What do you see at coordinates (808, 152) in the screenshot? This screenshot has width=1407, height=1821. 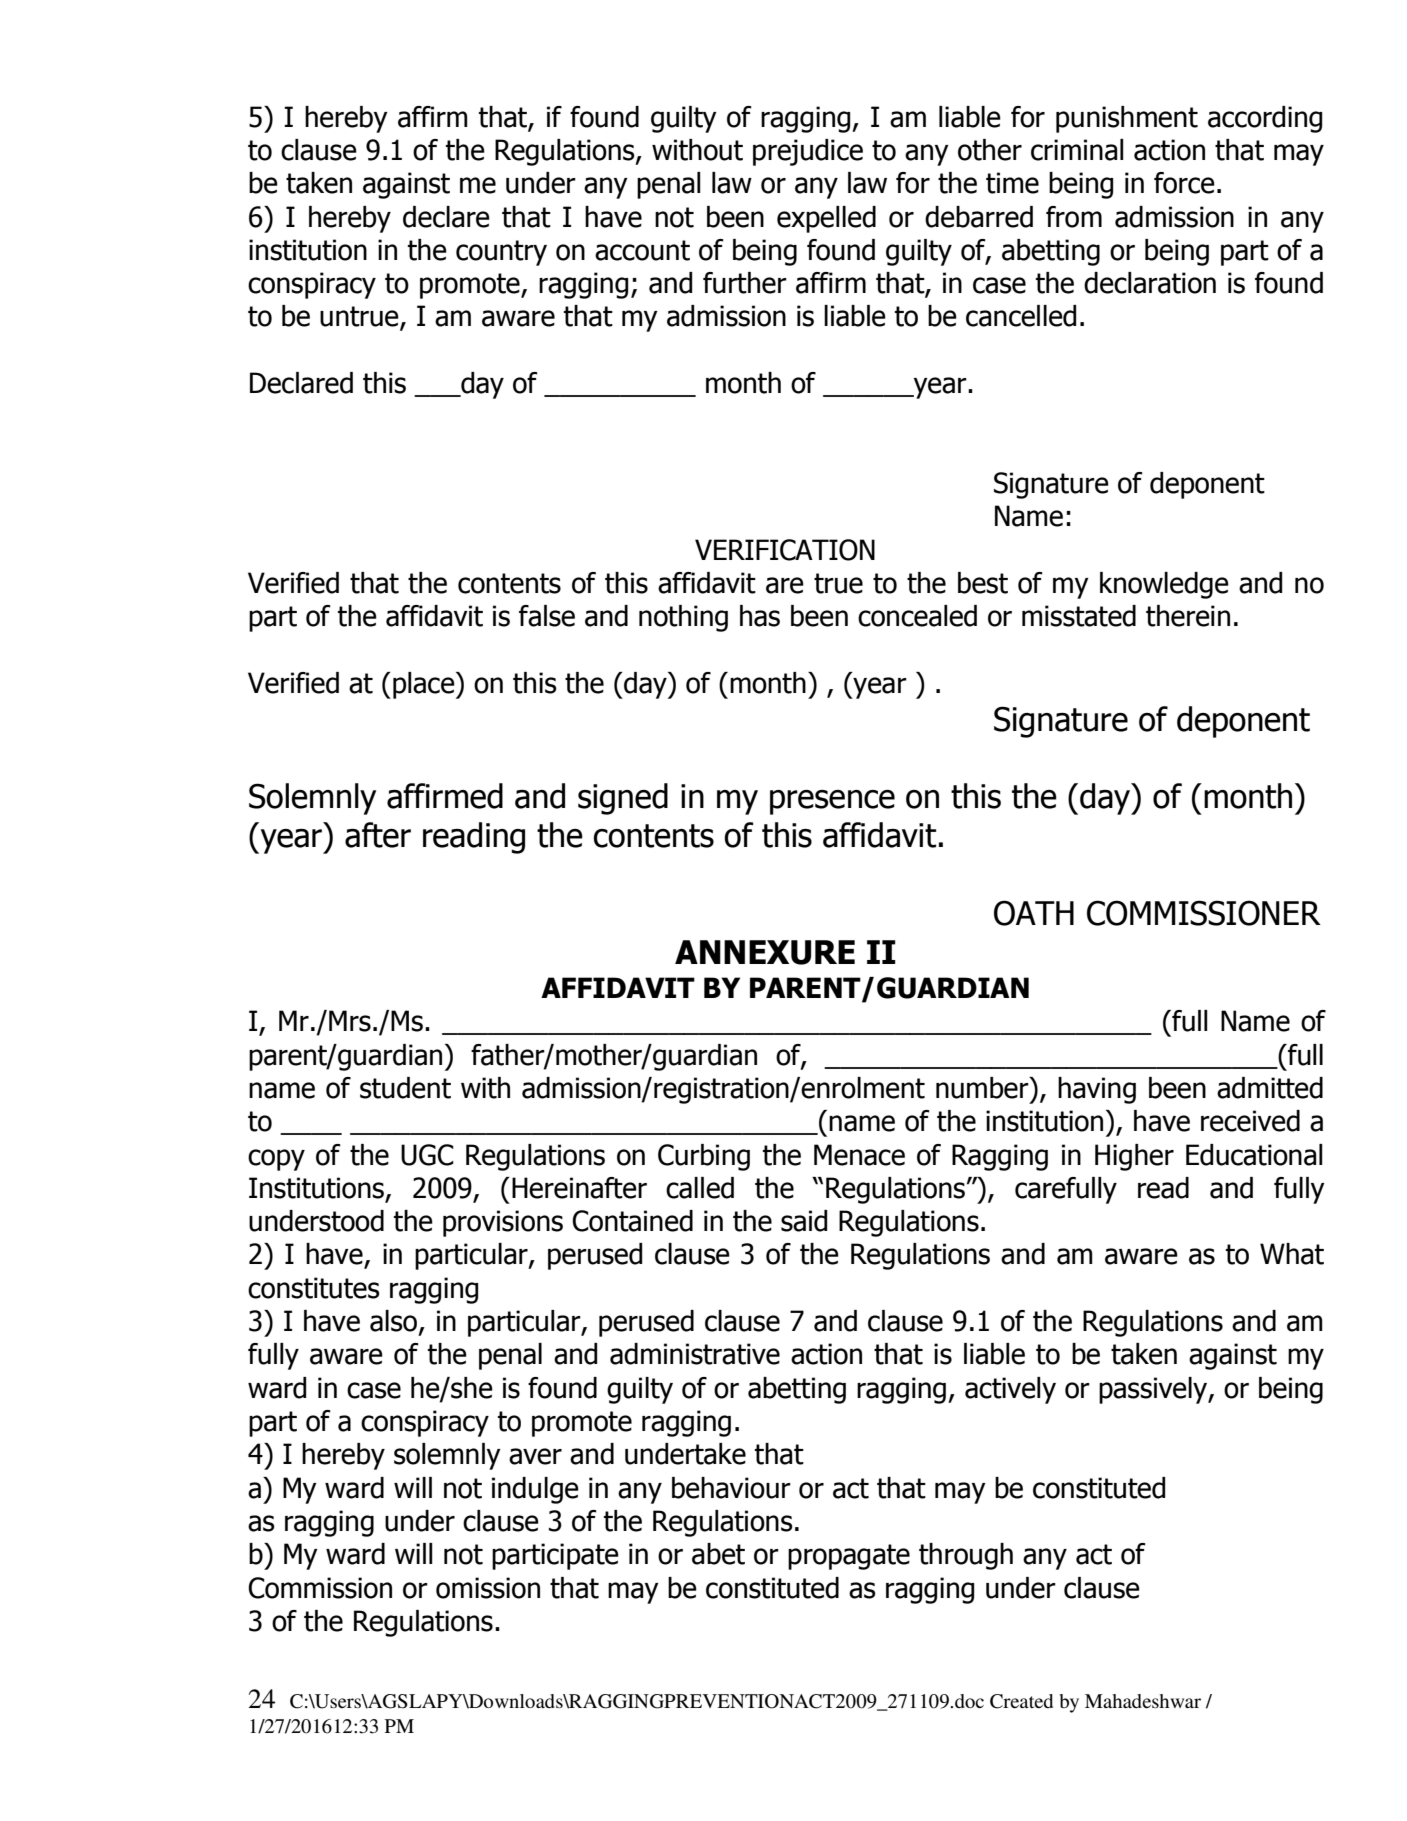 I see `prejudice` at bounding box center [808, 152].
